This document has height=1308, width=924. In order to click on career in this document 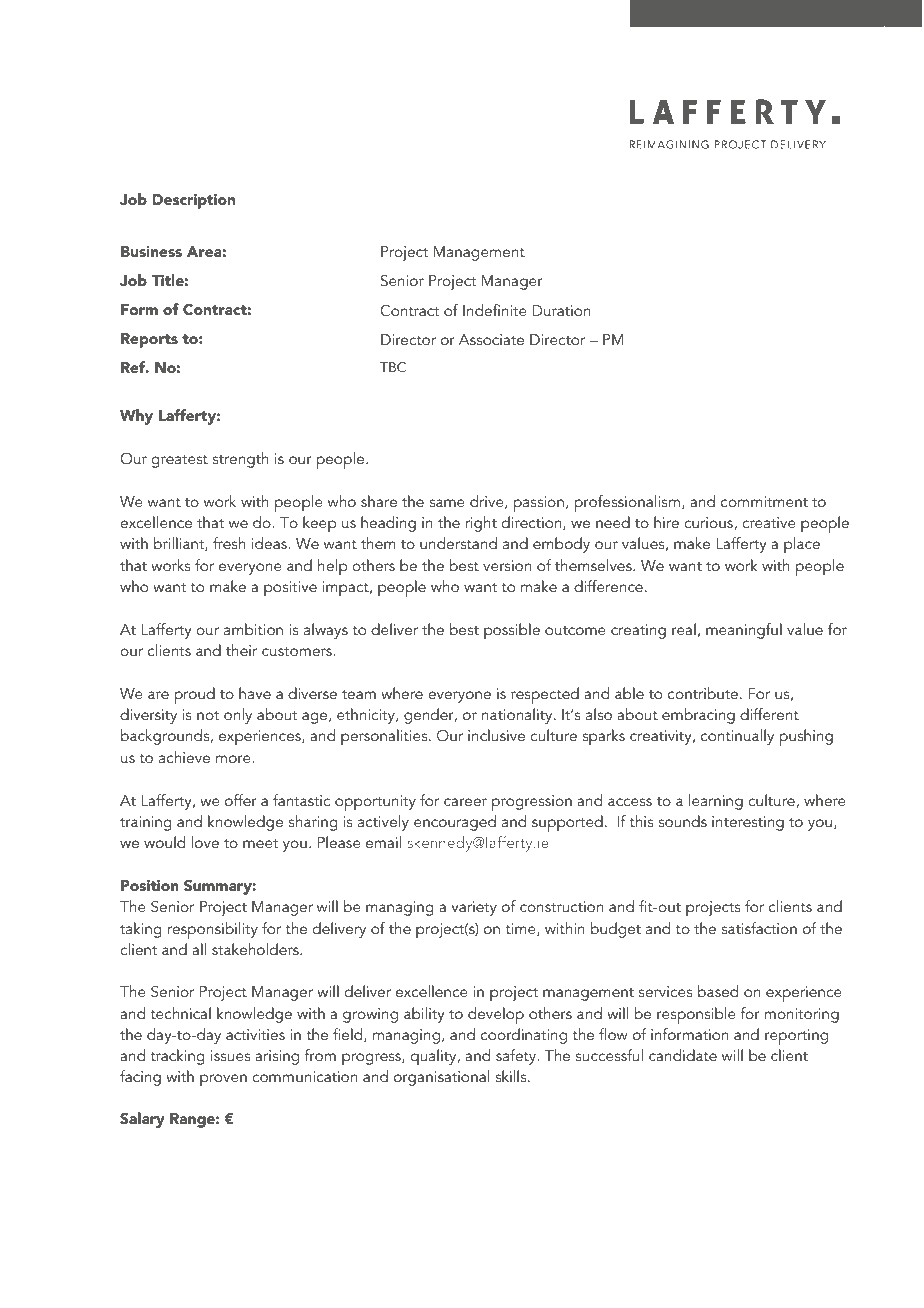, I will do `click(465, 802)`.
